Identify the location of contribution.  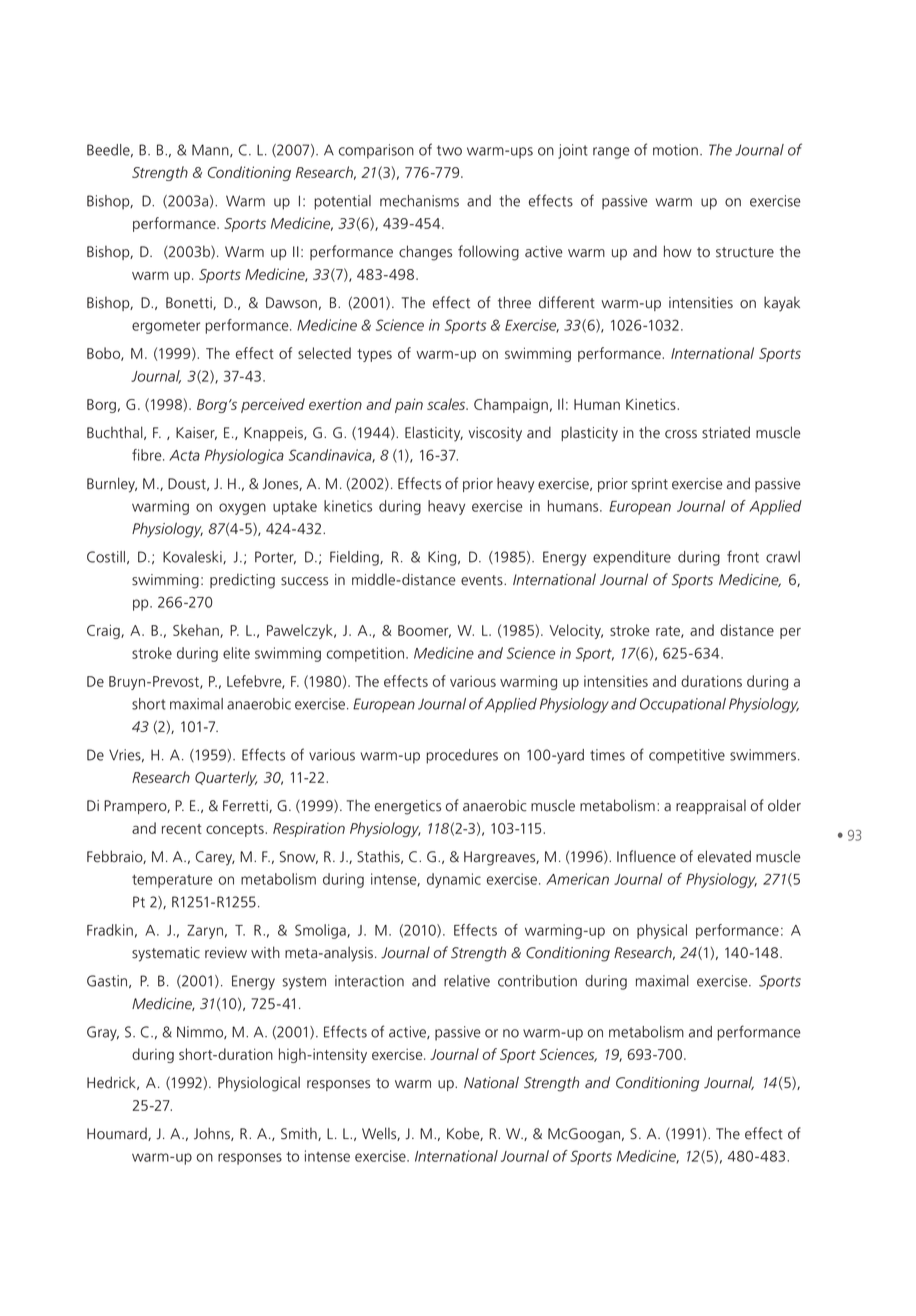
(537, 981).
